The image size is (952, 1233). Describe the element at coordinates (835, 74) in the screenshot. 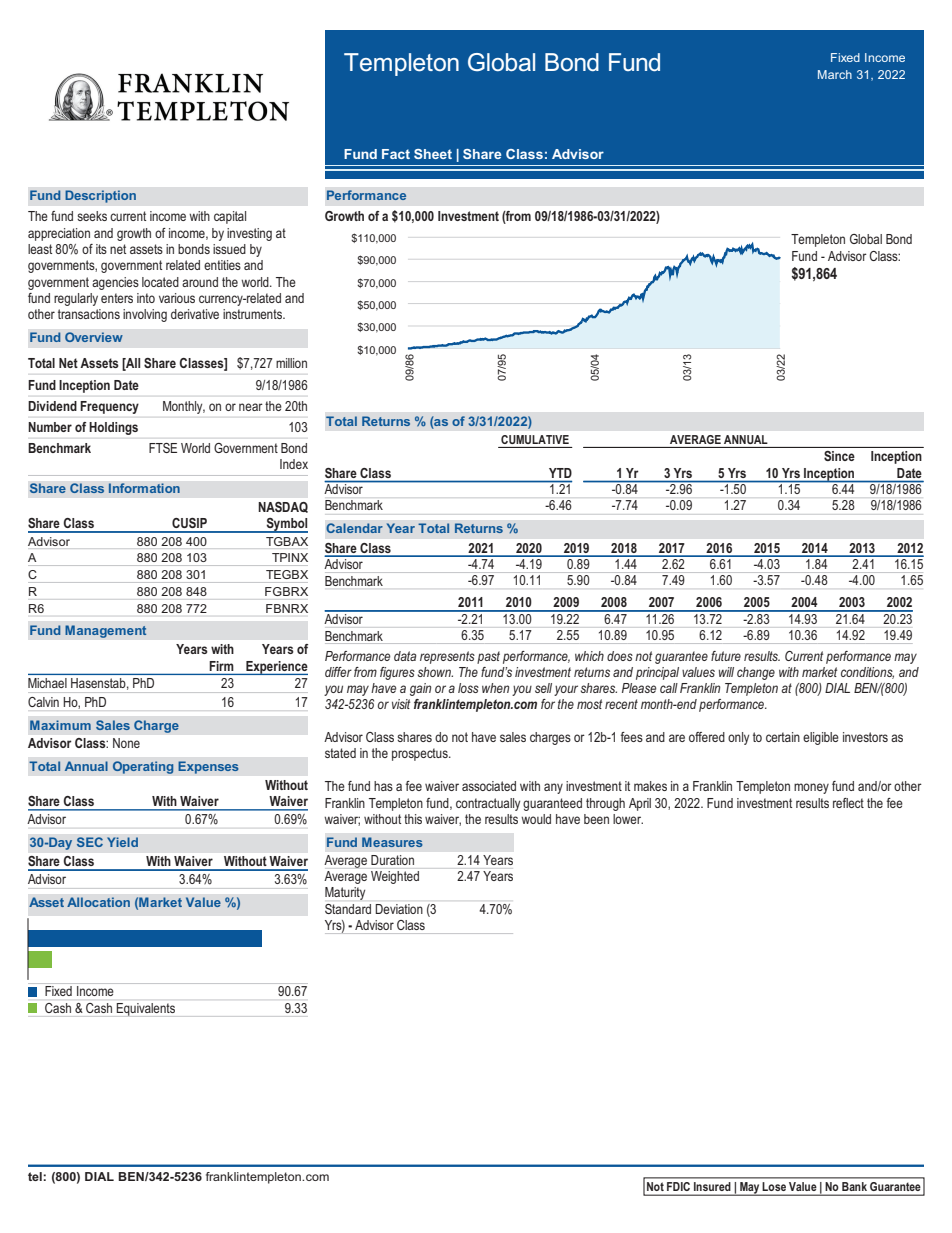

I see `March` at that location.
